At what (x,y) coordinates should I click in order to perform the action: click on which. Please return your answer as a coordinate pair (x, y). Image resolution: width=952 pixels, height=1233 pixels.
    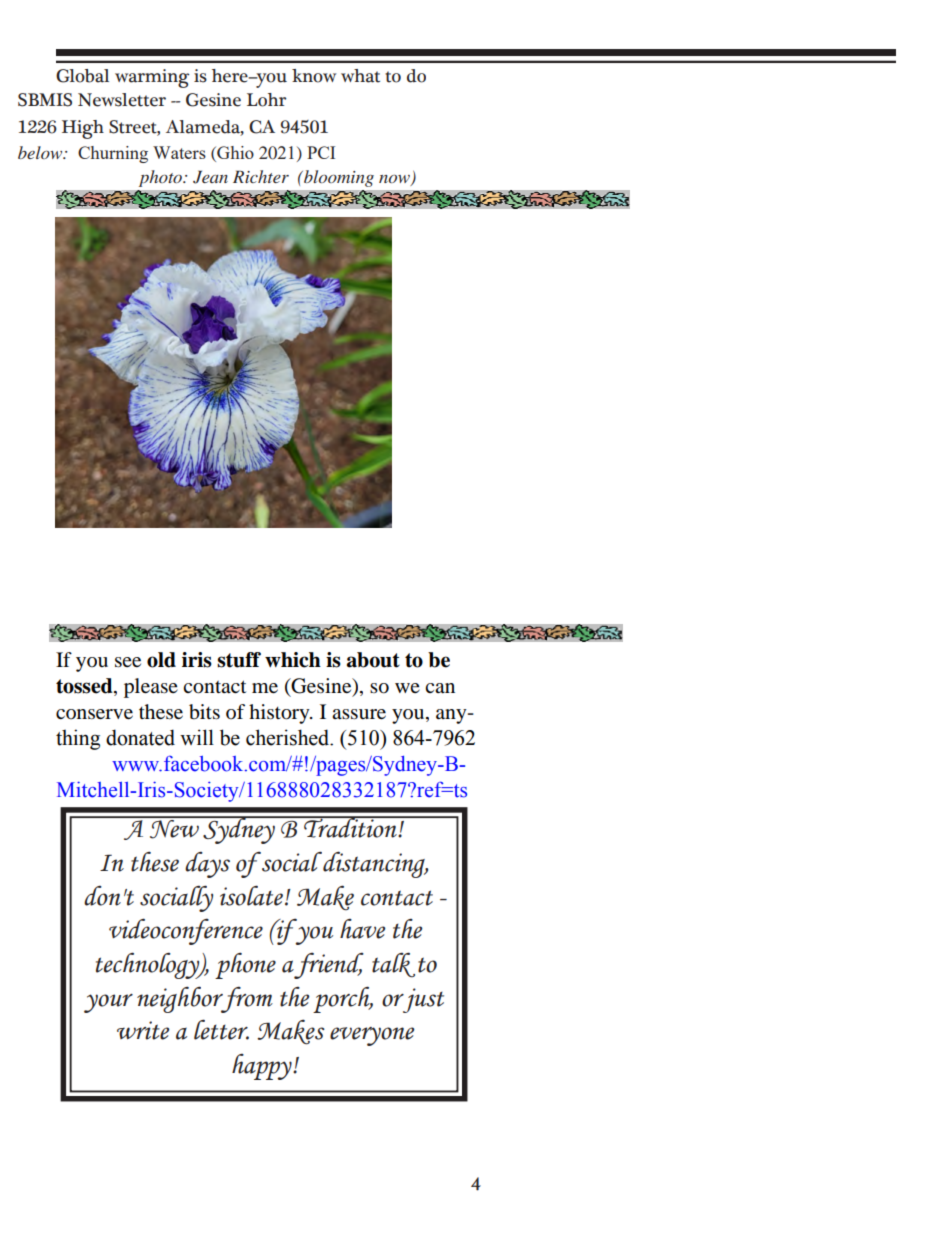
    Looking at the image, I should click on (293, 660).
